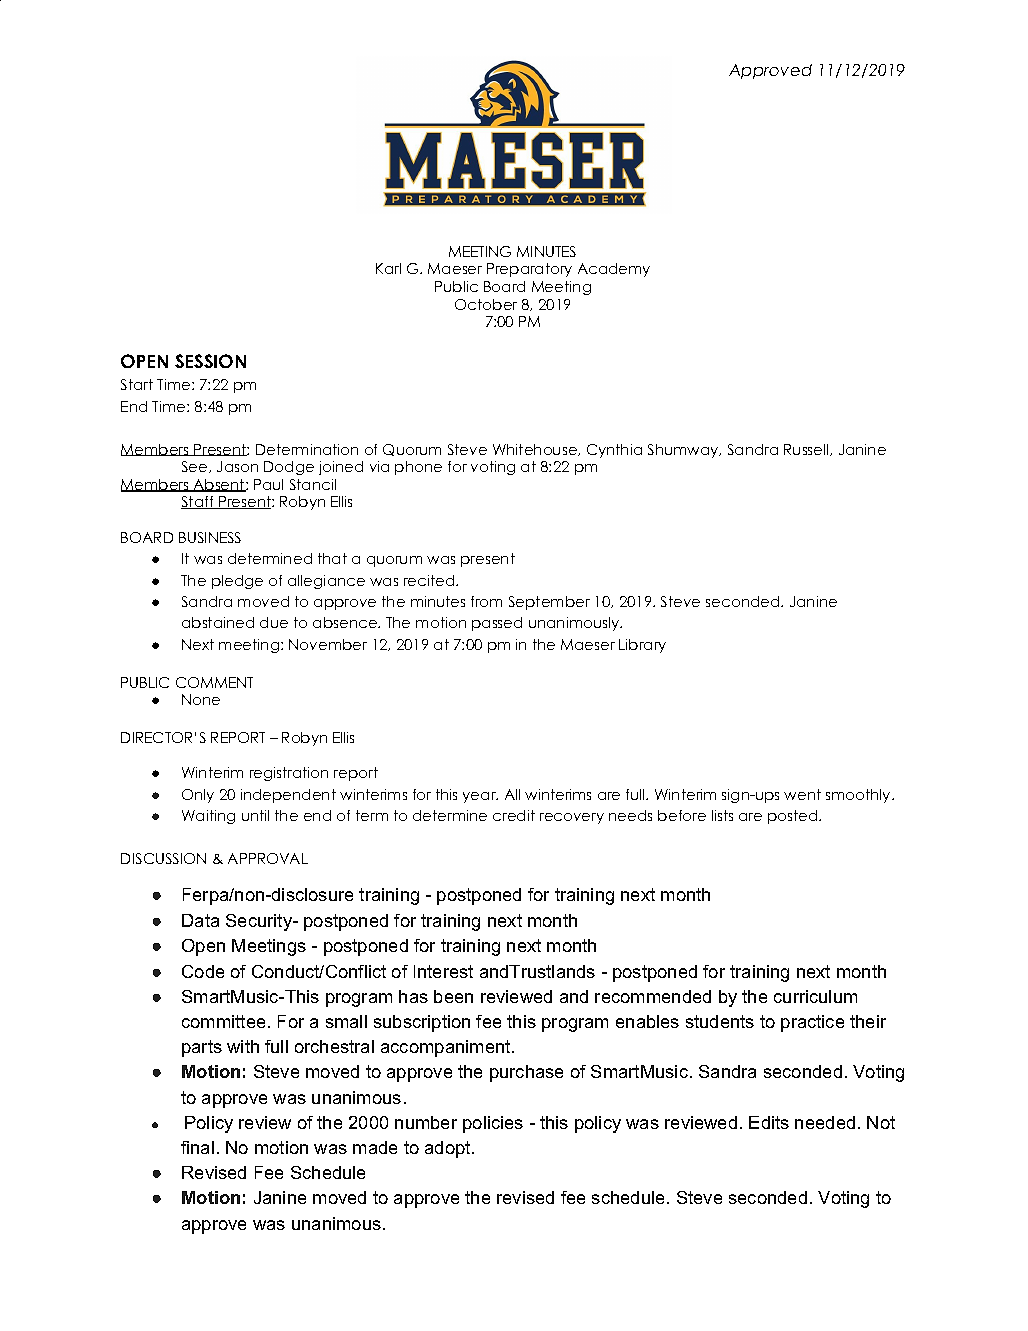  What do you see at coordinates (200, 920) in the image?
I see `Data` at bounding box center [200, 920].
